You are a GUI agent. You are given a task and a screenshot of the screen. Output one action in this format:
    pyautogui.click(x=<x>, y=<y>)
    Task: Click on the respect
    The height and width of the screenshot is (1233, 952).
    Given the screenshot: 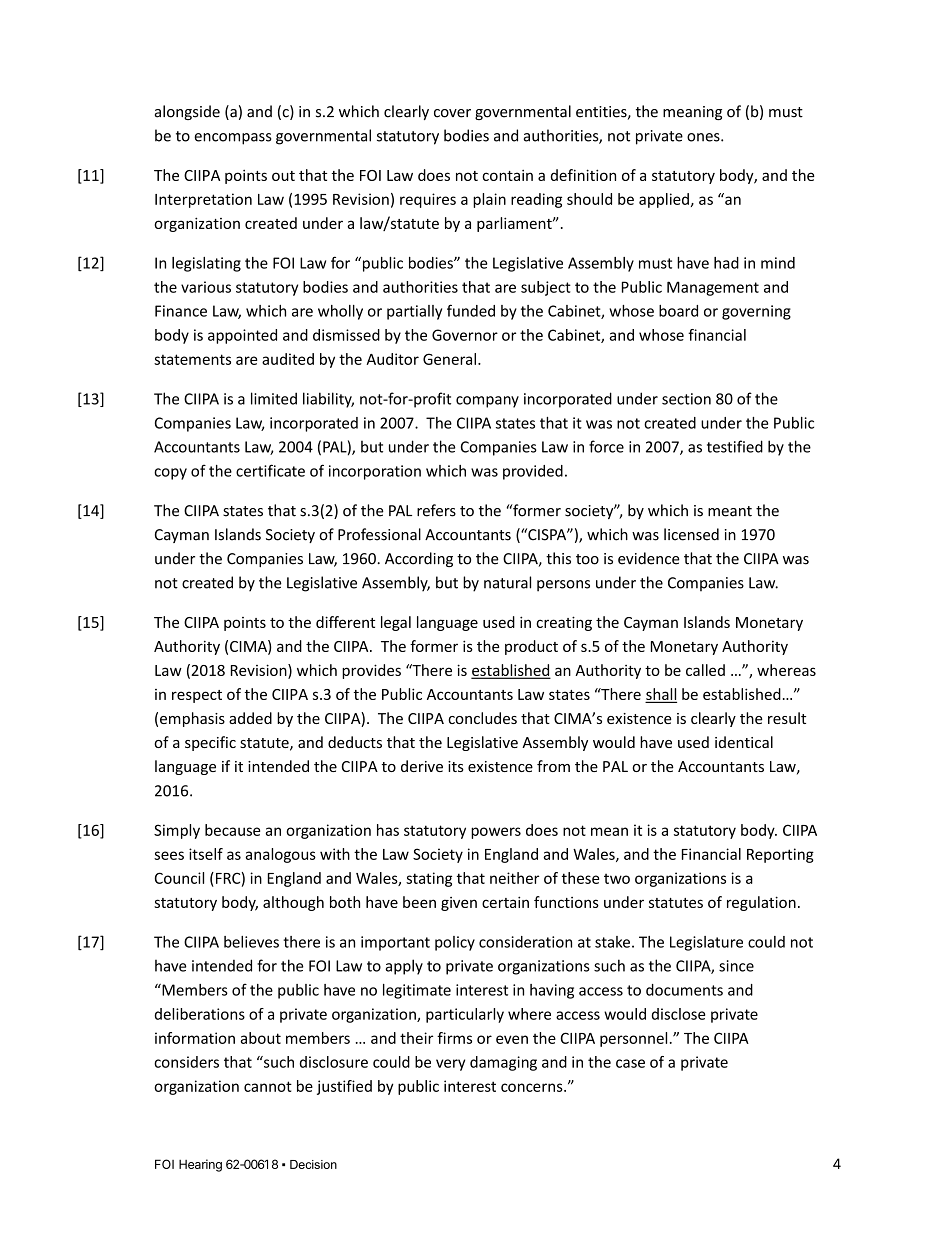 What is the action you would take?
    pyautogui.click(x=197, y=696)
